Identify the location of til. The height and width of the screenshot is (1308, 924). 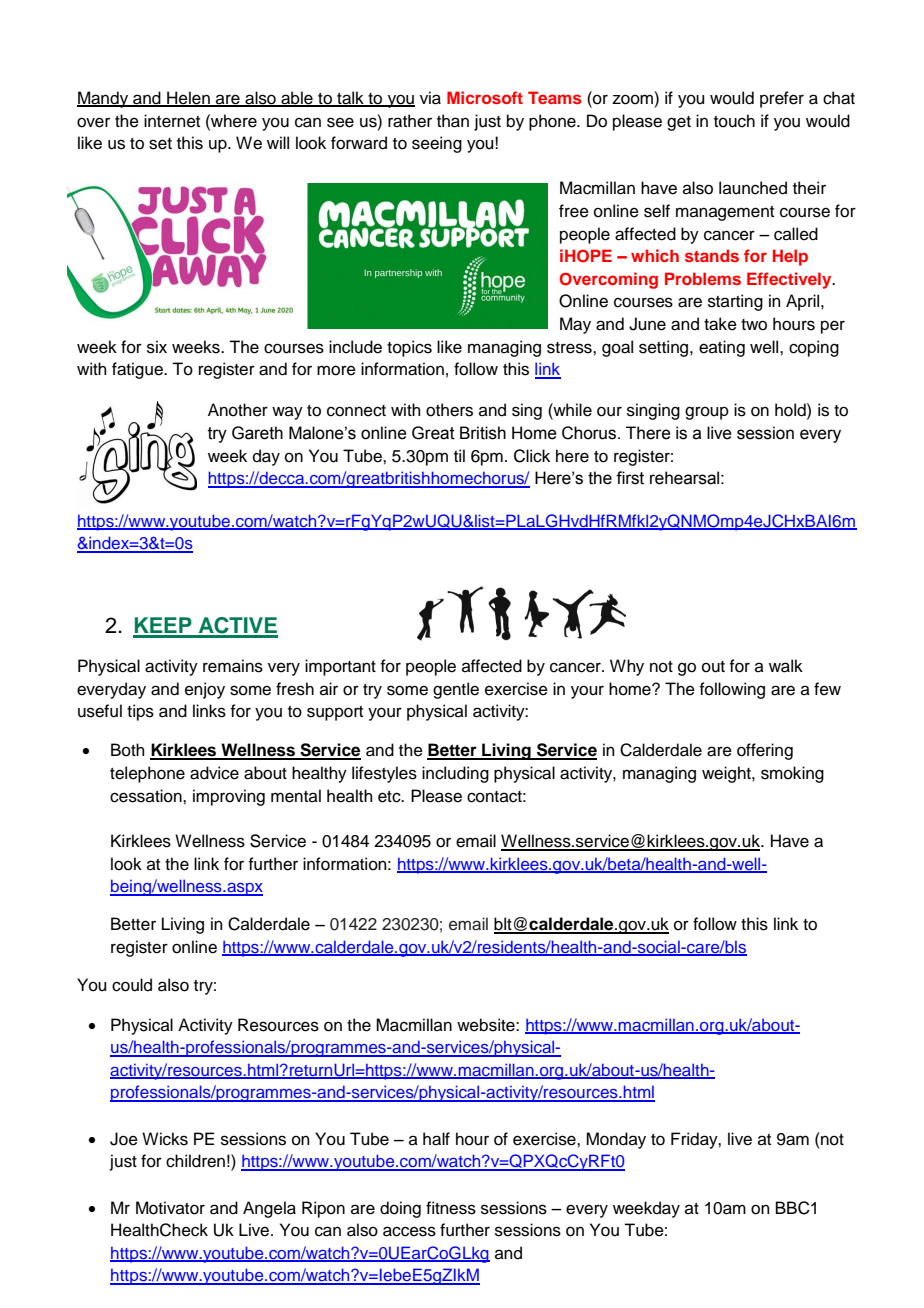
(459, 455).
